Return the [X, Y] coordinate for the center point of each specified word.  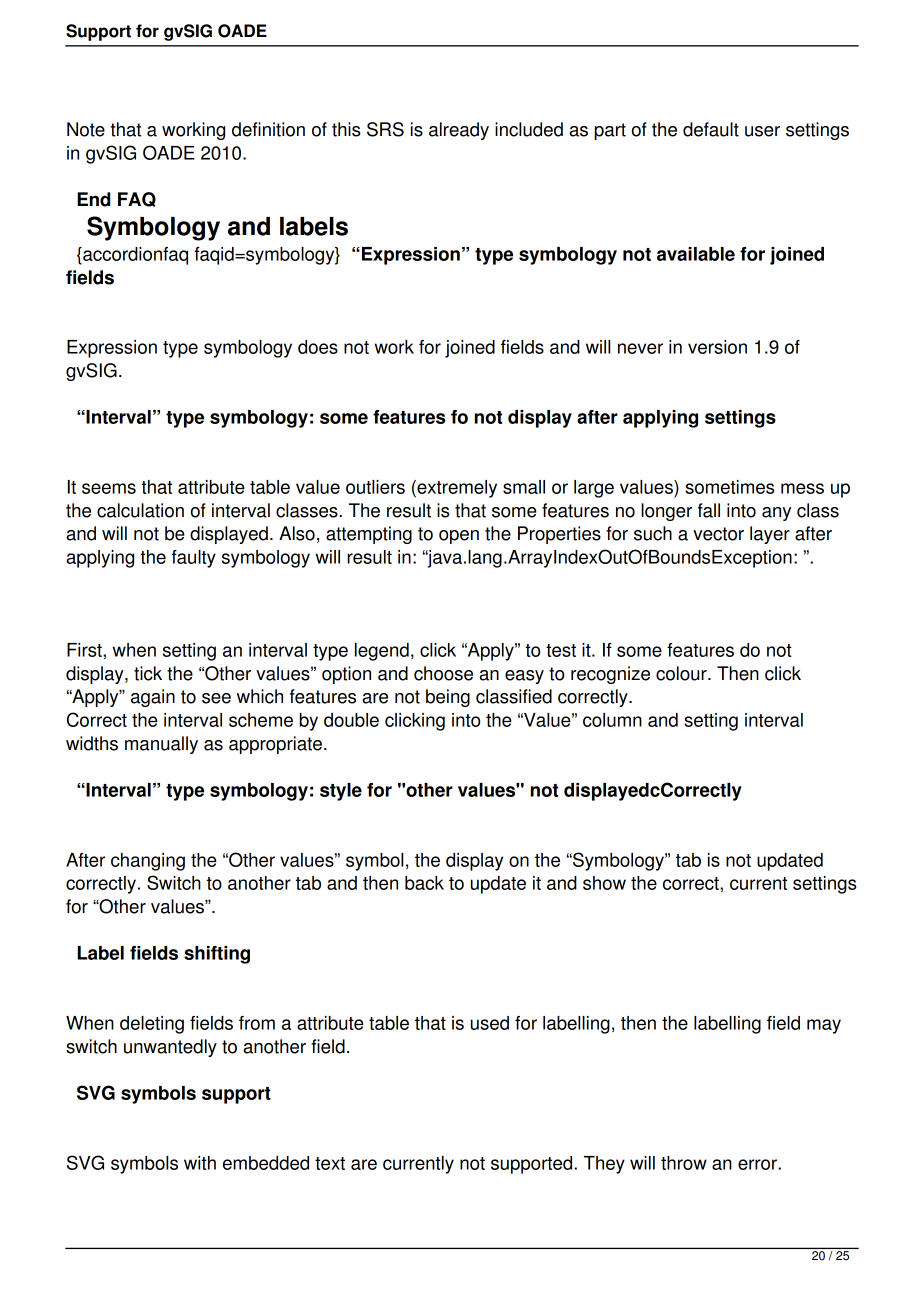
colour [682, 673]
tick [148, 673]
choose [443, 673]
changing [148, 862]
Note [86, 129]
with [200, 1163]
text [330, 1163]
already [459, 131]
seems [109, 488]
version [717, 347]
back [424, 883]
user [762, 131]
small [524, 487]
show [604, 883]
